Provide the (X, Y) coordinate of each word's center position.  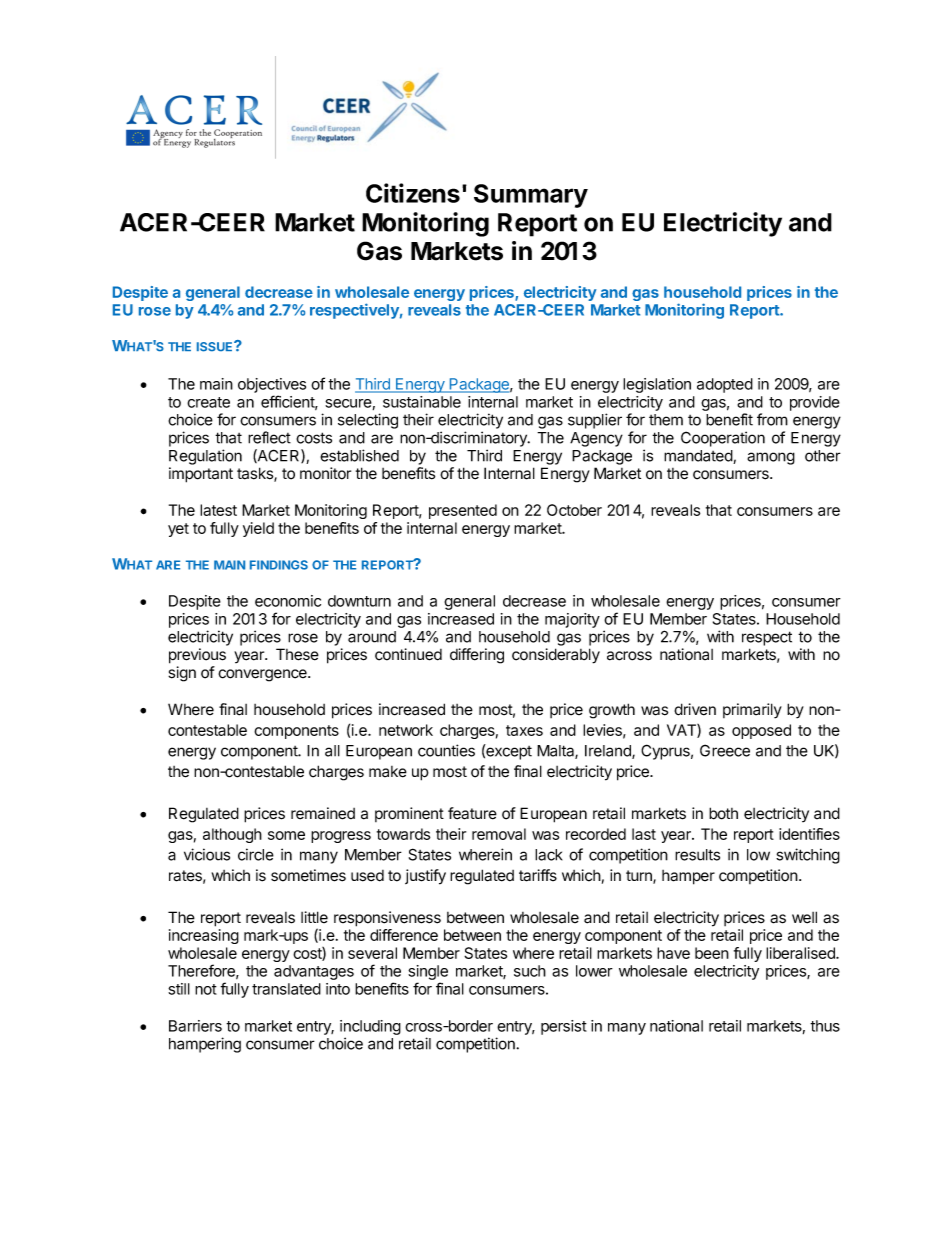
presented (463, 511)
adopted (725, 385)
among (771, 458)
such (530, 971)
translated (286, 989)
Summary (531, 196)
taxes (524, 730)
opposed (761, 731)
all (332, 751)
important (201, 475)
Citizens (413, 193)
